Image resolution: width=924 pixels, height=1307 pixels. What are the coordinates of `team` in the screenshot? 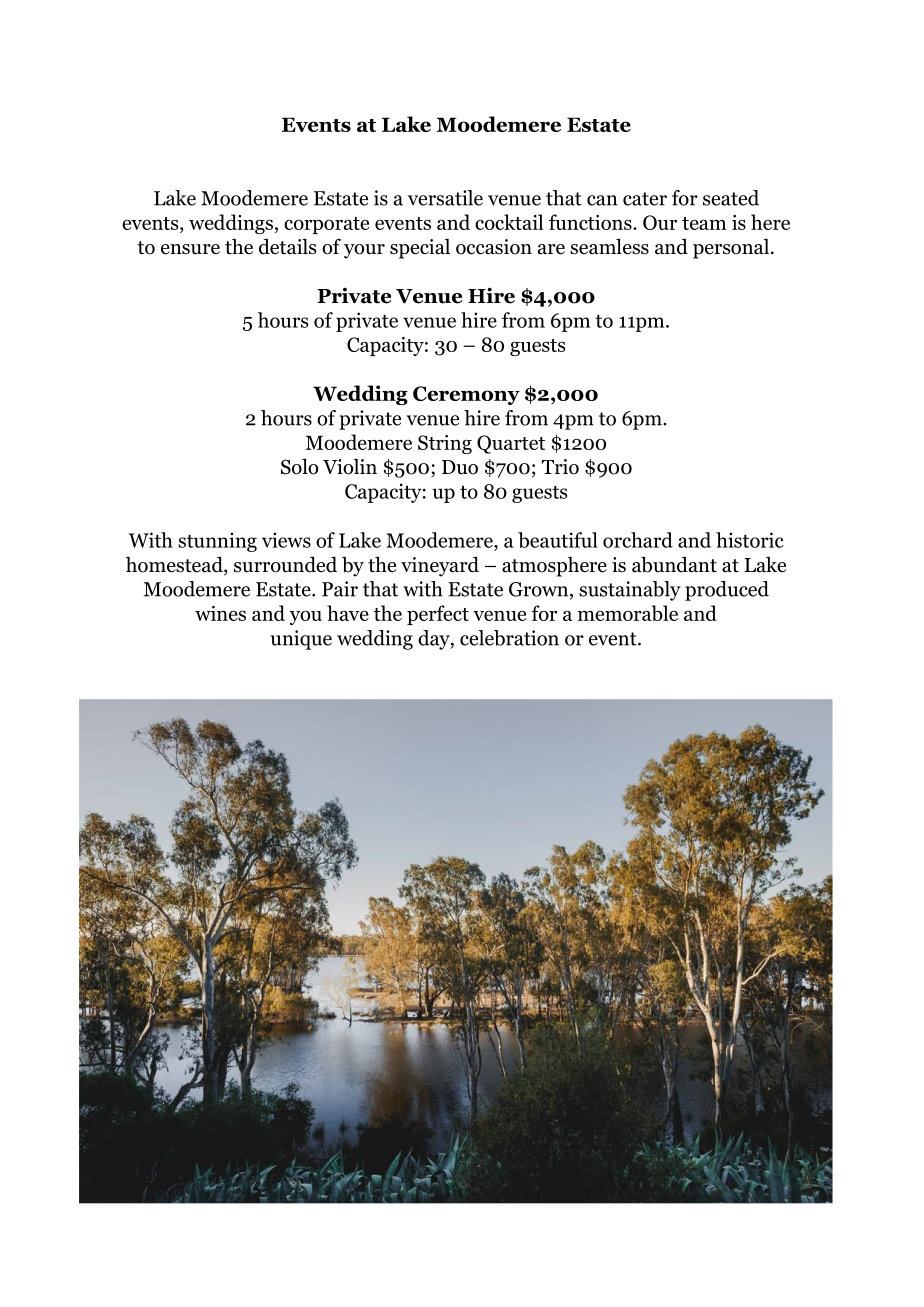 It's located at (704, 223).
